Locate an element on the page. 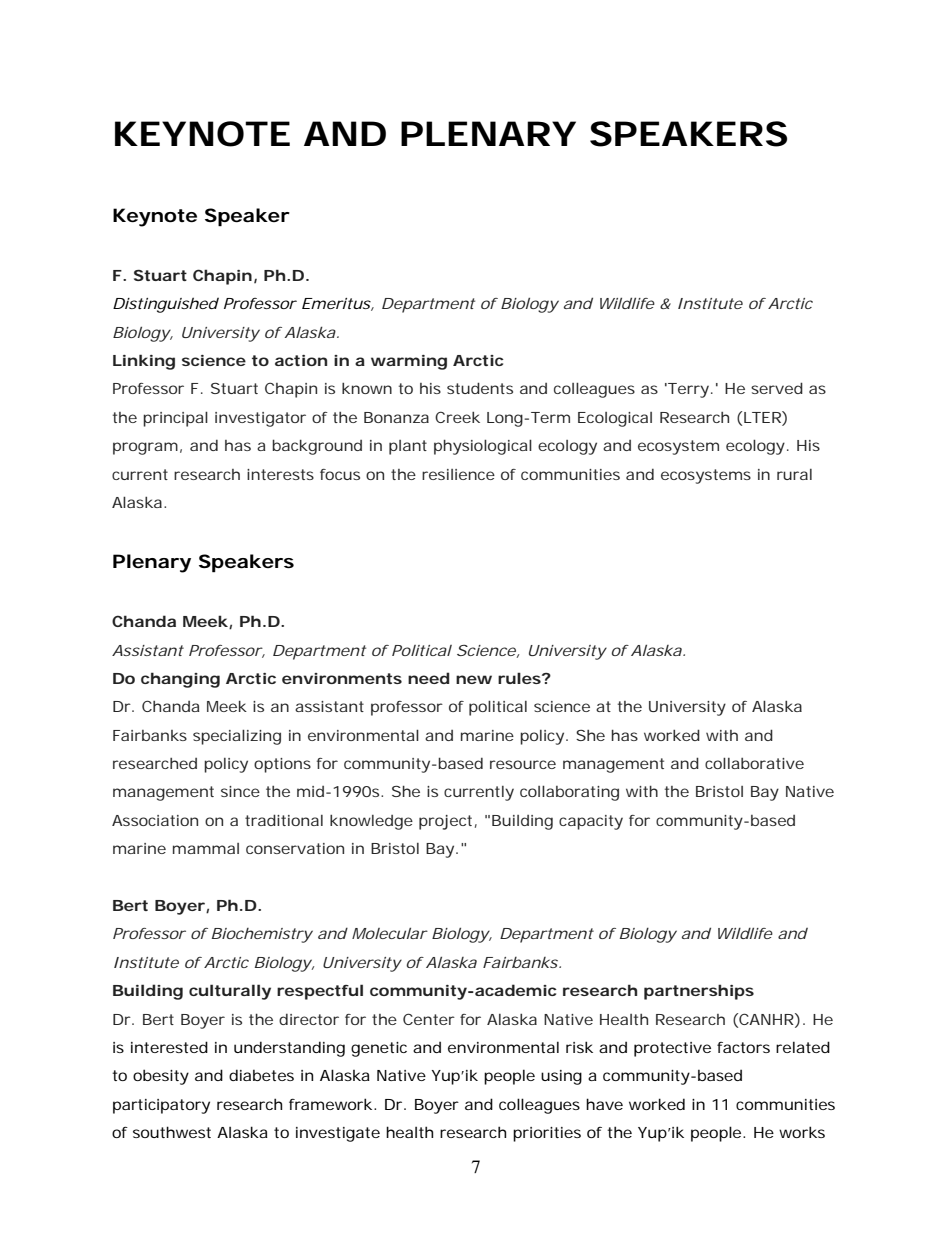 This page has height=1233, width=952. participatory is located at coordinates (161, 1106).
